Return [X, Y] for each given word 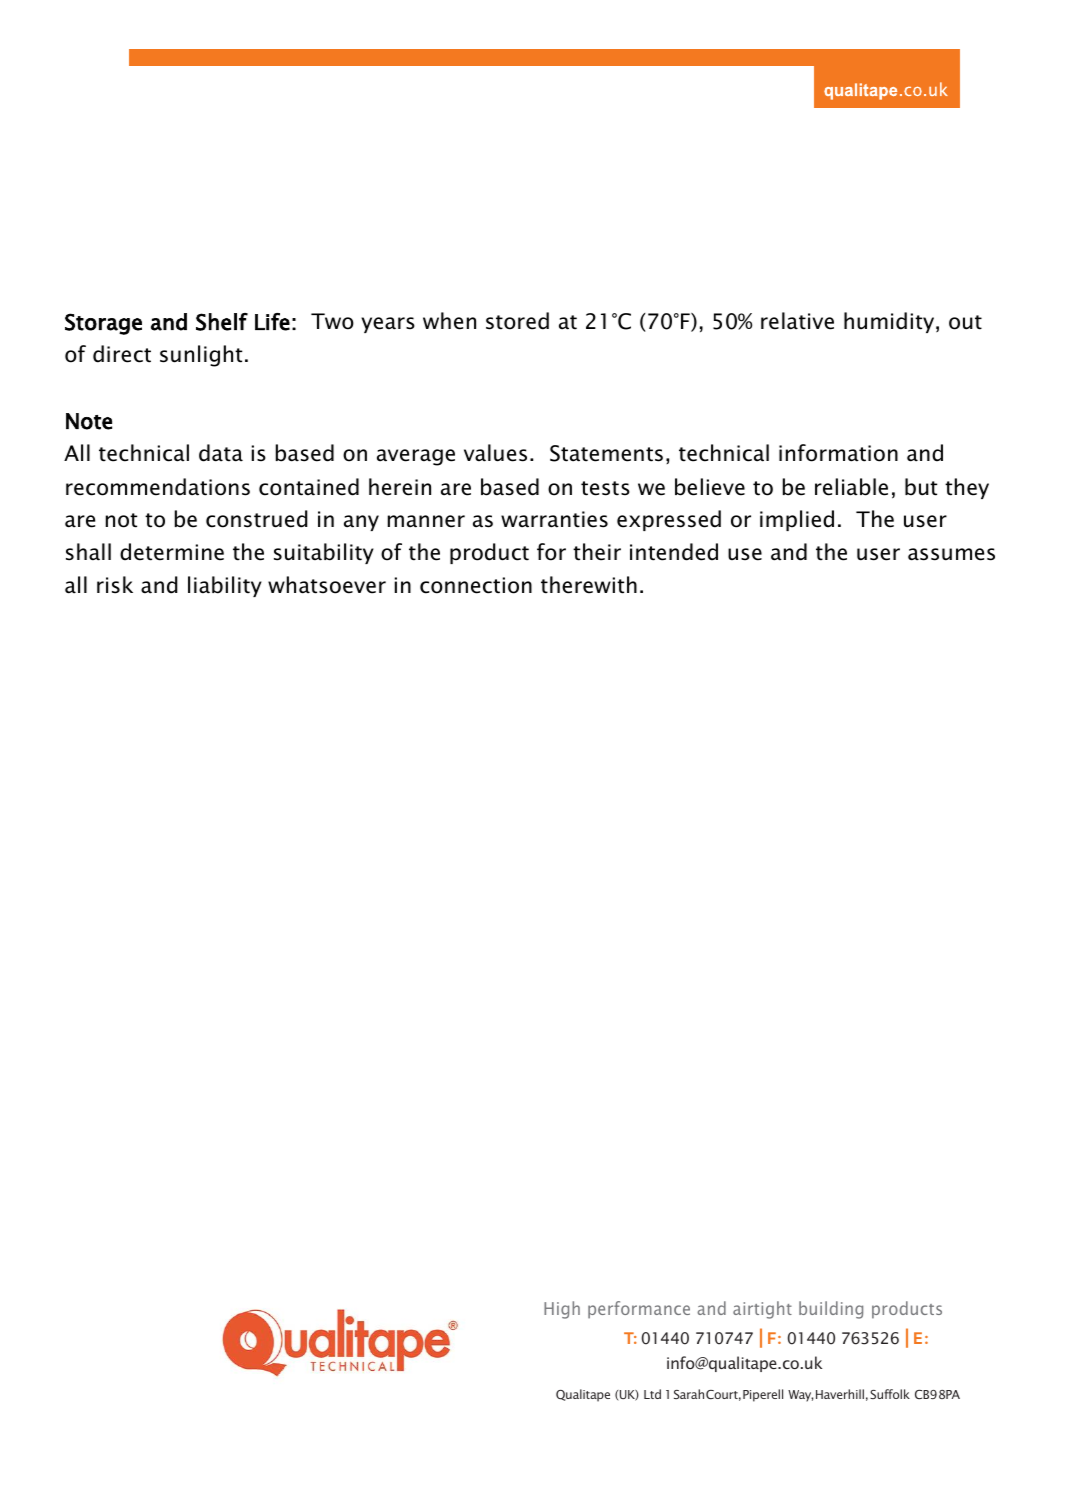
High [562, 1310]
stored [517, 321]
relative [797, 321]
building [831, 1310]
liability [225, 586]
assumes [951, 554]
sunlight [201, 356]
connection [476, 585]
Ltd [652, 1394]
